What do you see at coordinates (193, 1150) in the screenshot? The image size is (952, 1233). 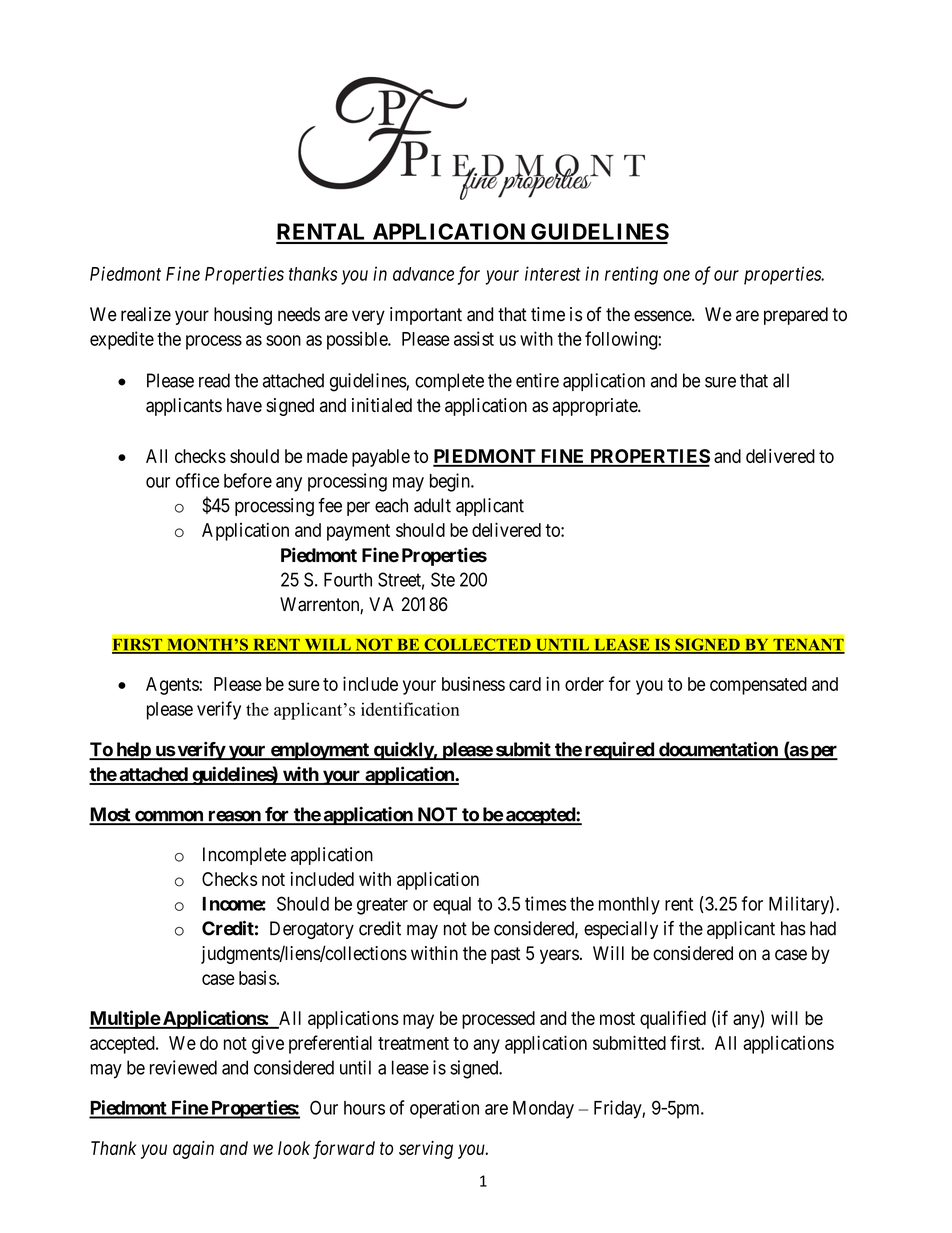 I see `again` at bounding box center [193, 1150].
